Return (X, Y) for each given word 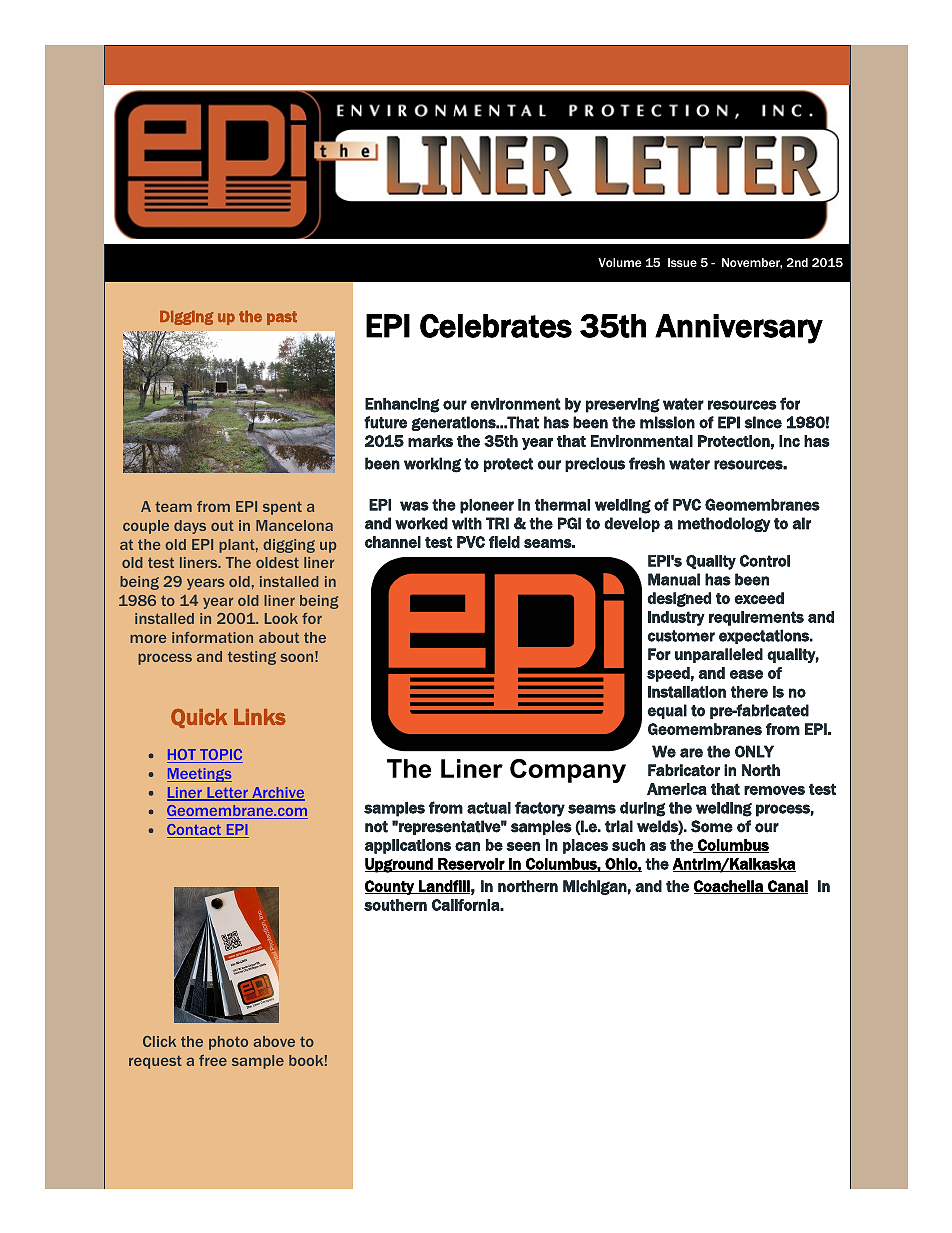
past (282, 318)
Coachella (729, 887)
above (274, 1041)
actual (489, 808)
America (677, 789)
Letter (227, 794)
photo (228, 1043)
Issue (682, 262)
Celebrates (496, 326)
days (190, 527)
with (467, 523)
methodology (724, 524)
